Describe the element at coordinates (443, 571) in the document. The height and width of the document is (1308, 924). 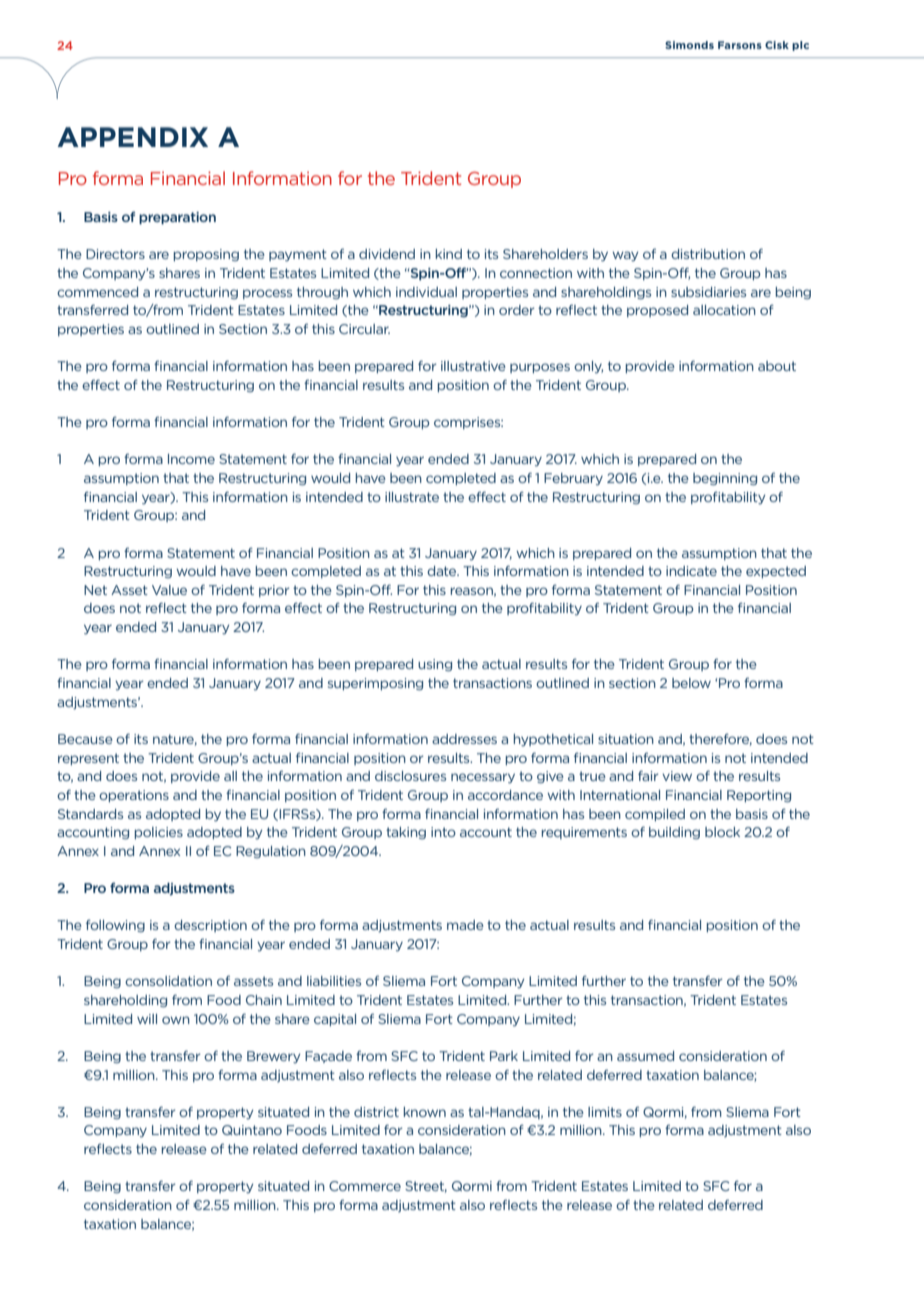
I see `date` at that location.
